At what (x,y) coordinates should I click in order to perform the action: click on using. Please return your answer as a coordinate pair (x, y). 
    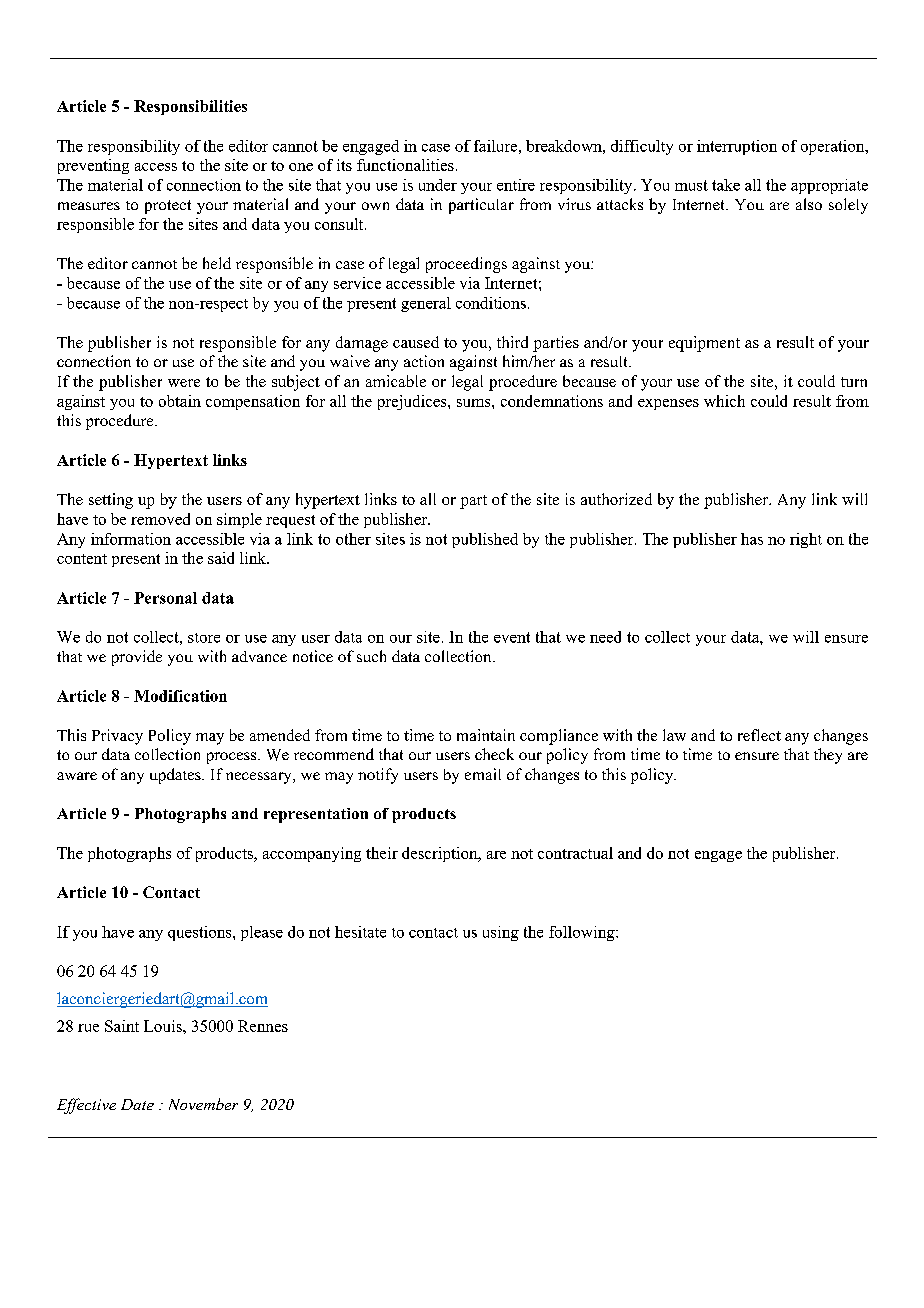
    Looking at the image, I should click on (501, 933).
